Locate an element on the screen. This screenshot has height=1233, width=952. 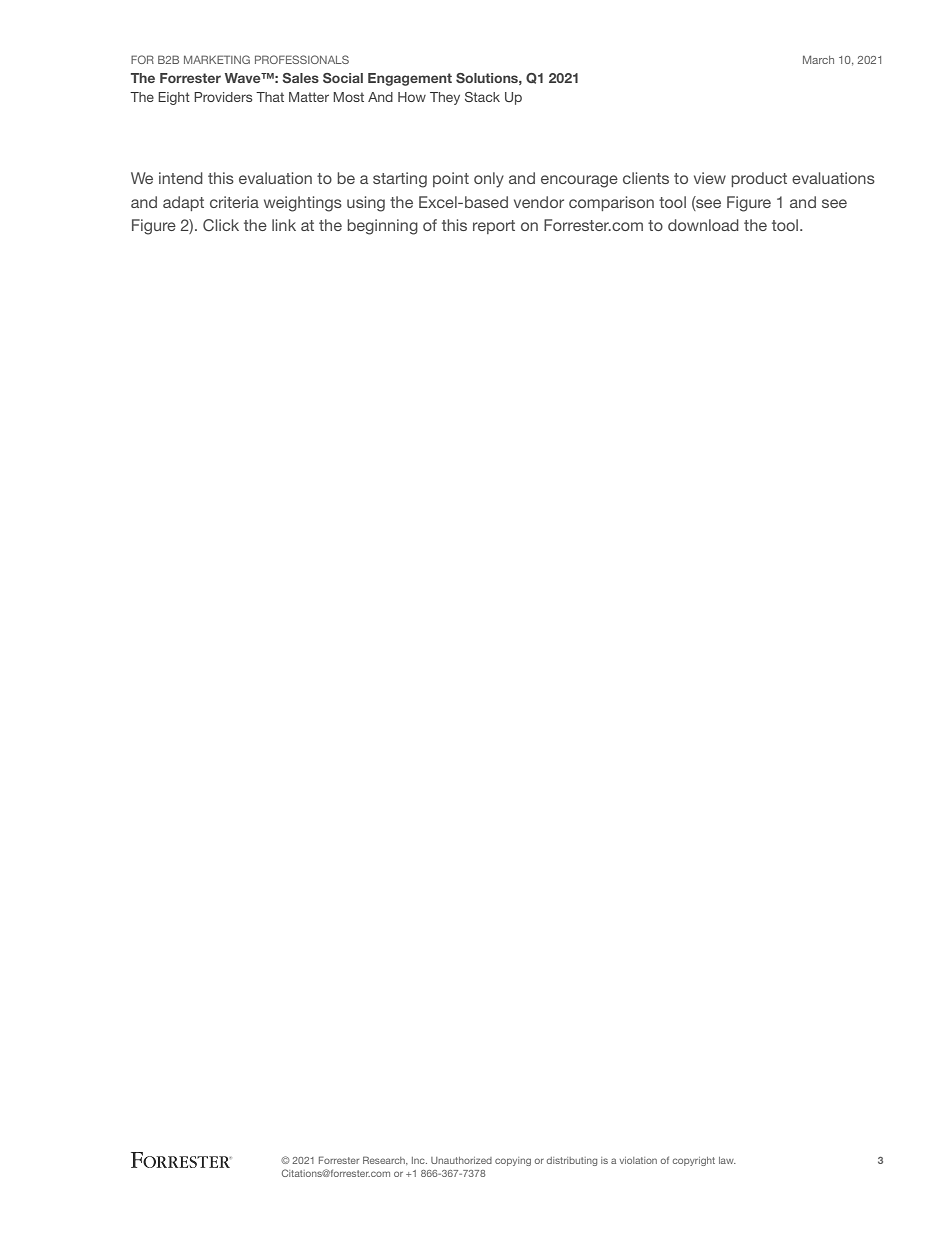
report is located at coordinates (494, 227).
